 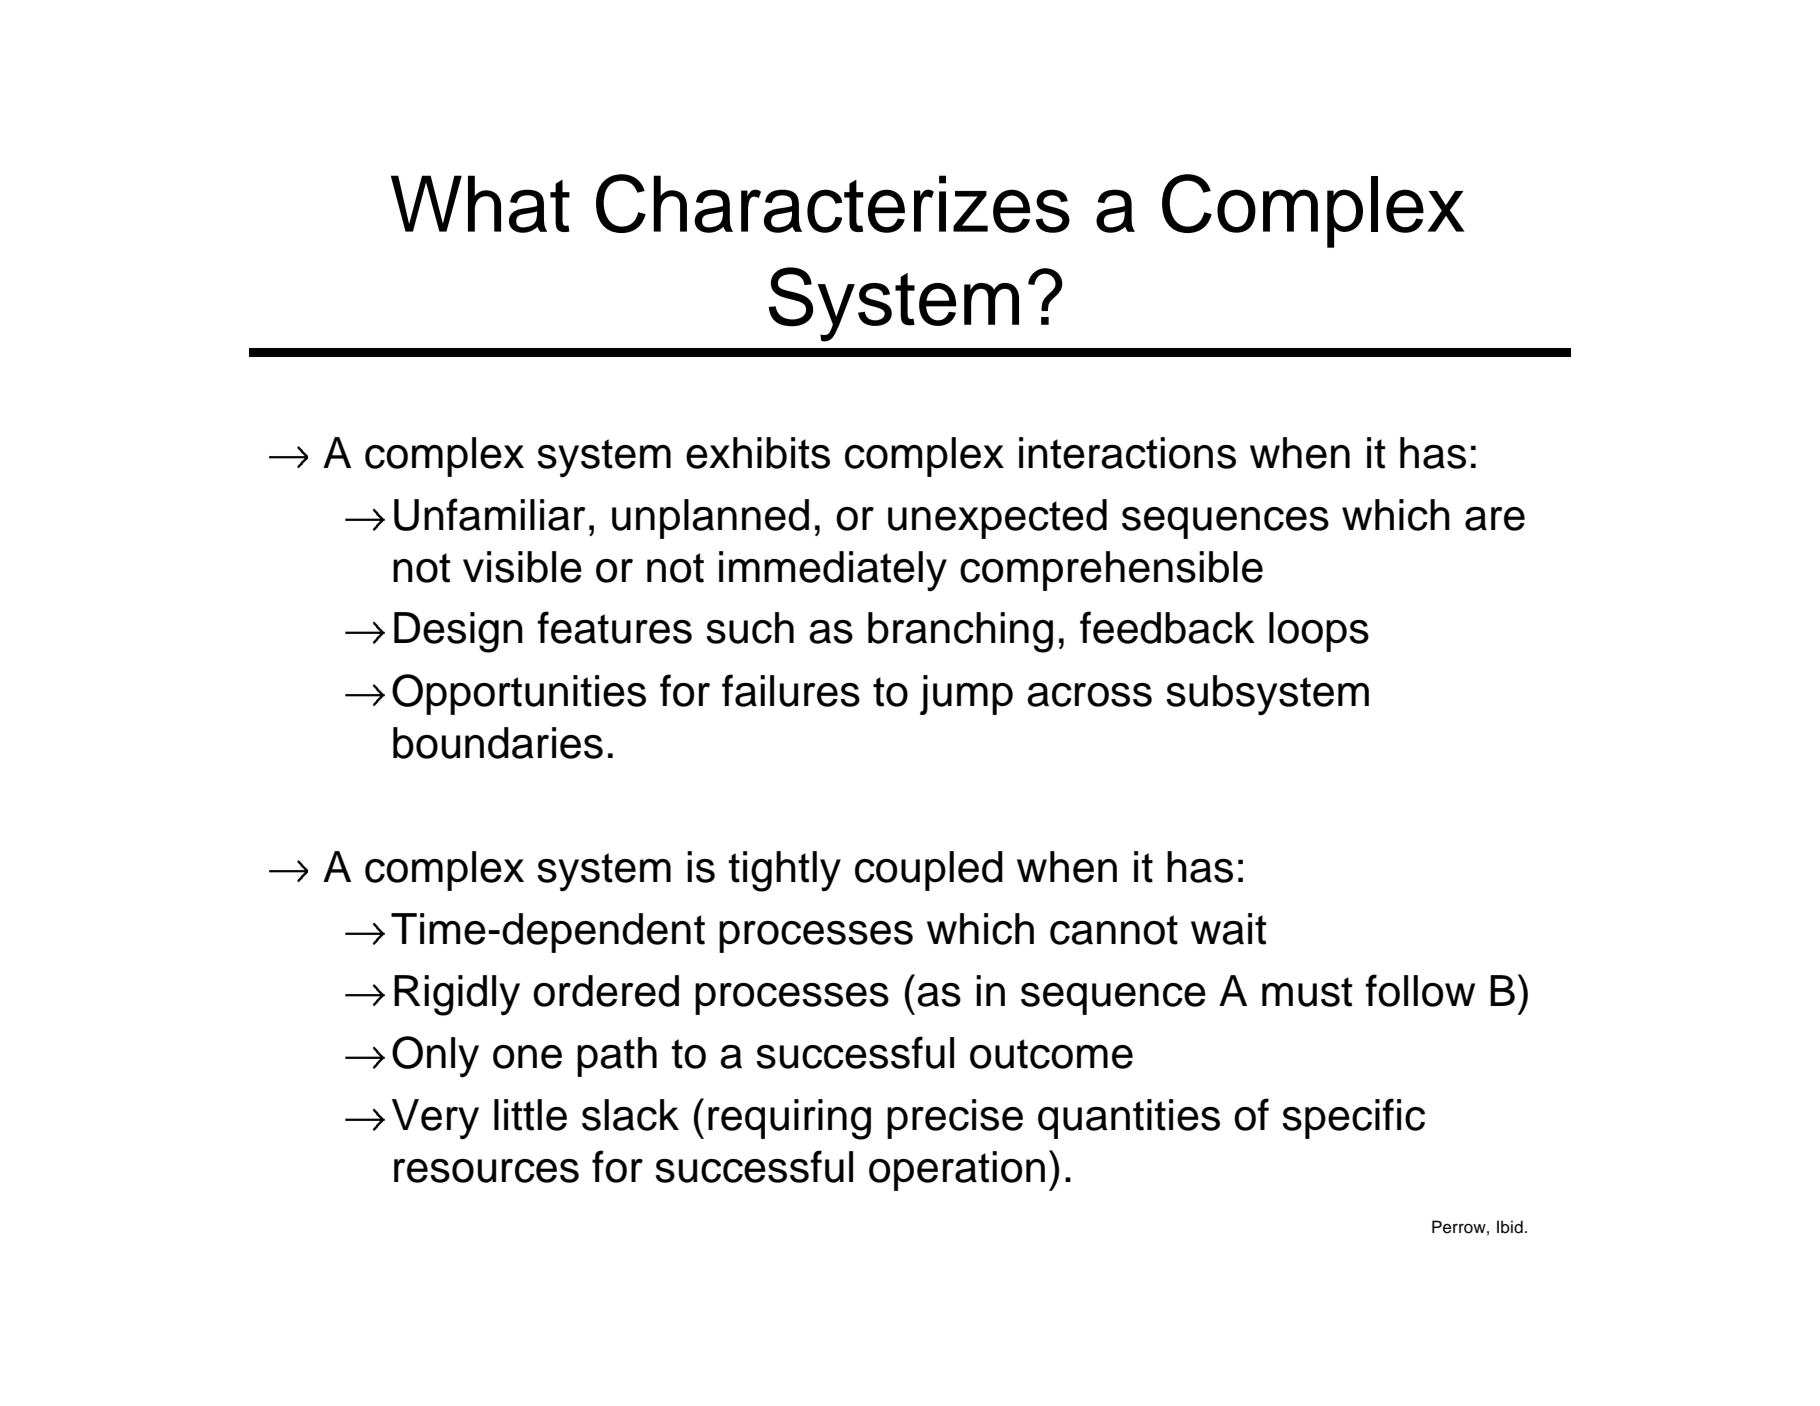 What do you see at coordinates (522, 567) in the page?
I see `visible` at bounding box center [522, 567].
